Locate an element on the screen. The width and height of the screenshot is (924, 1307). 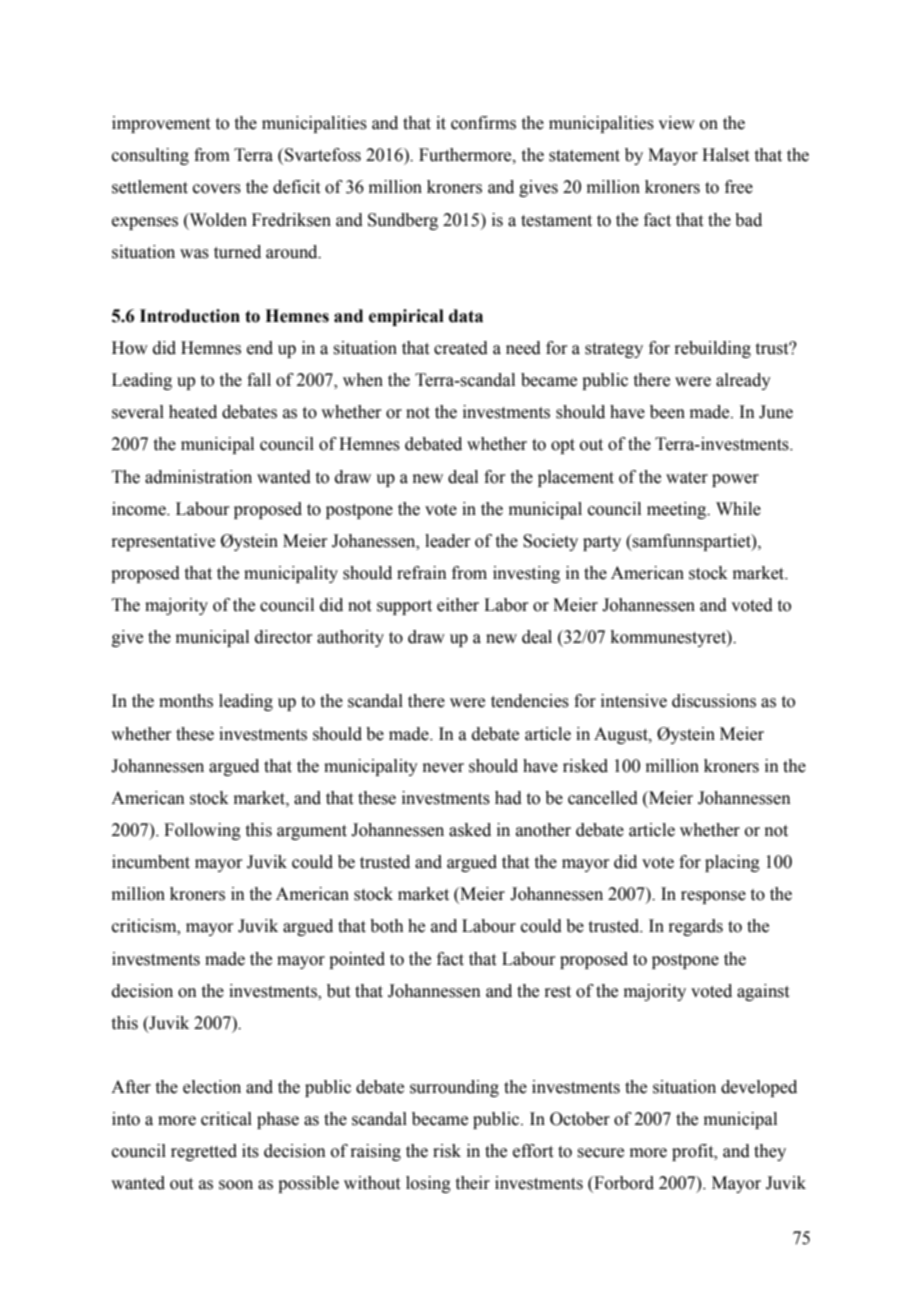
response is located at coordinates (713, 897).
